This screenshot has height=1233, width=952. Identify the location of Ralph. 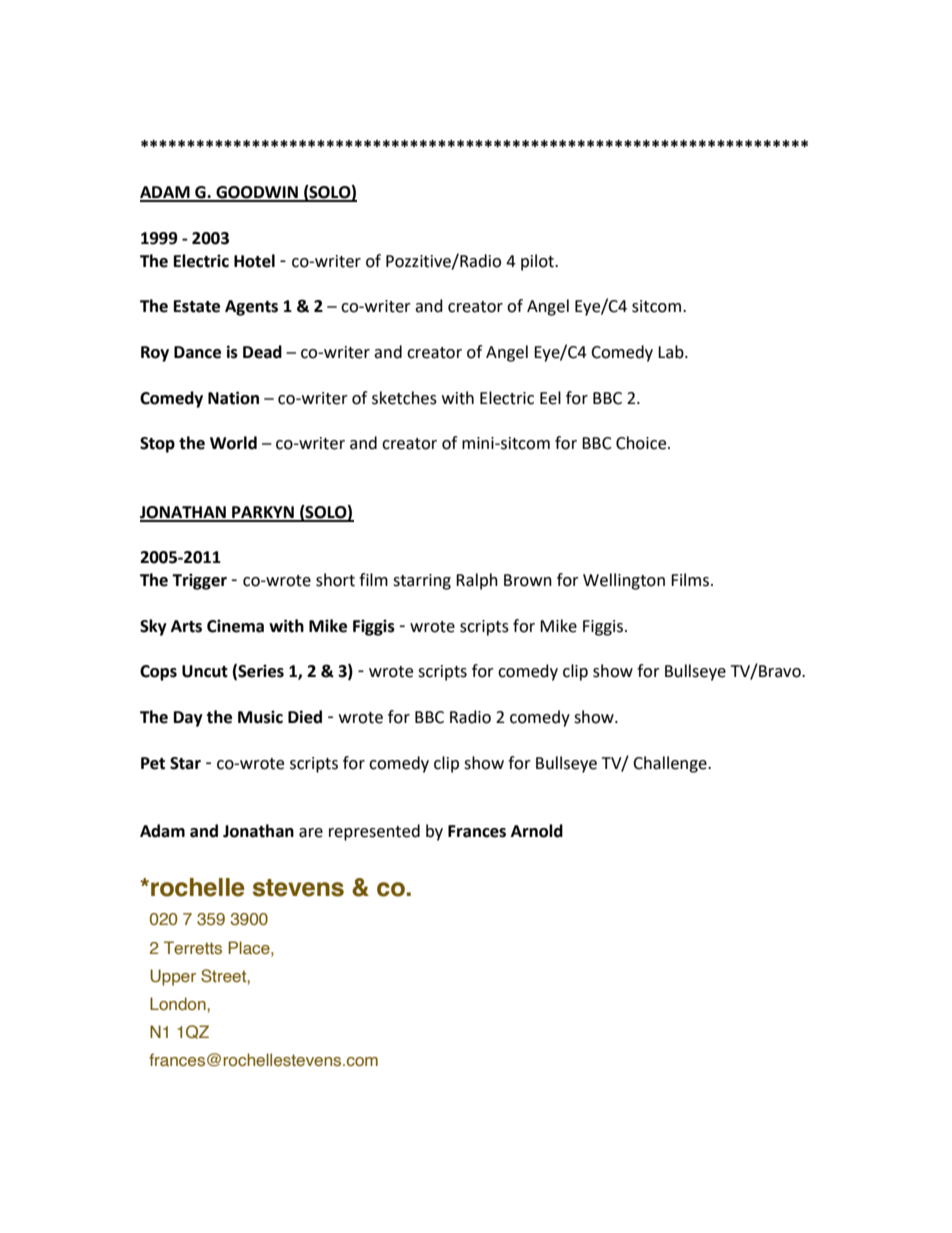
(477, 581).
